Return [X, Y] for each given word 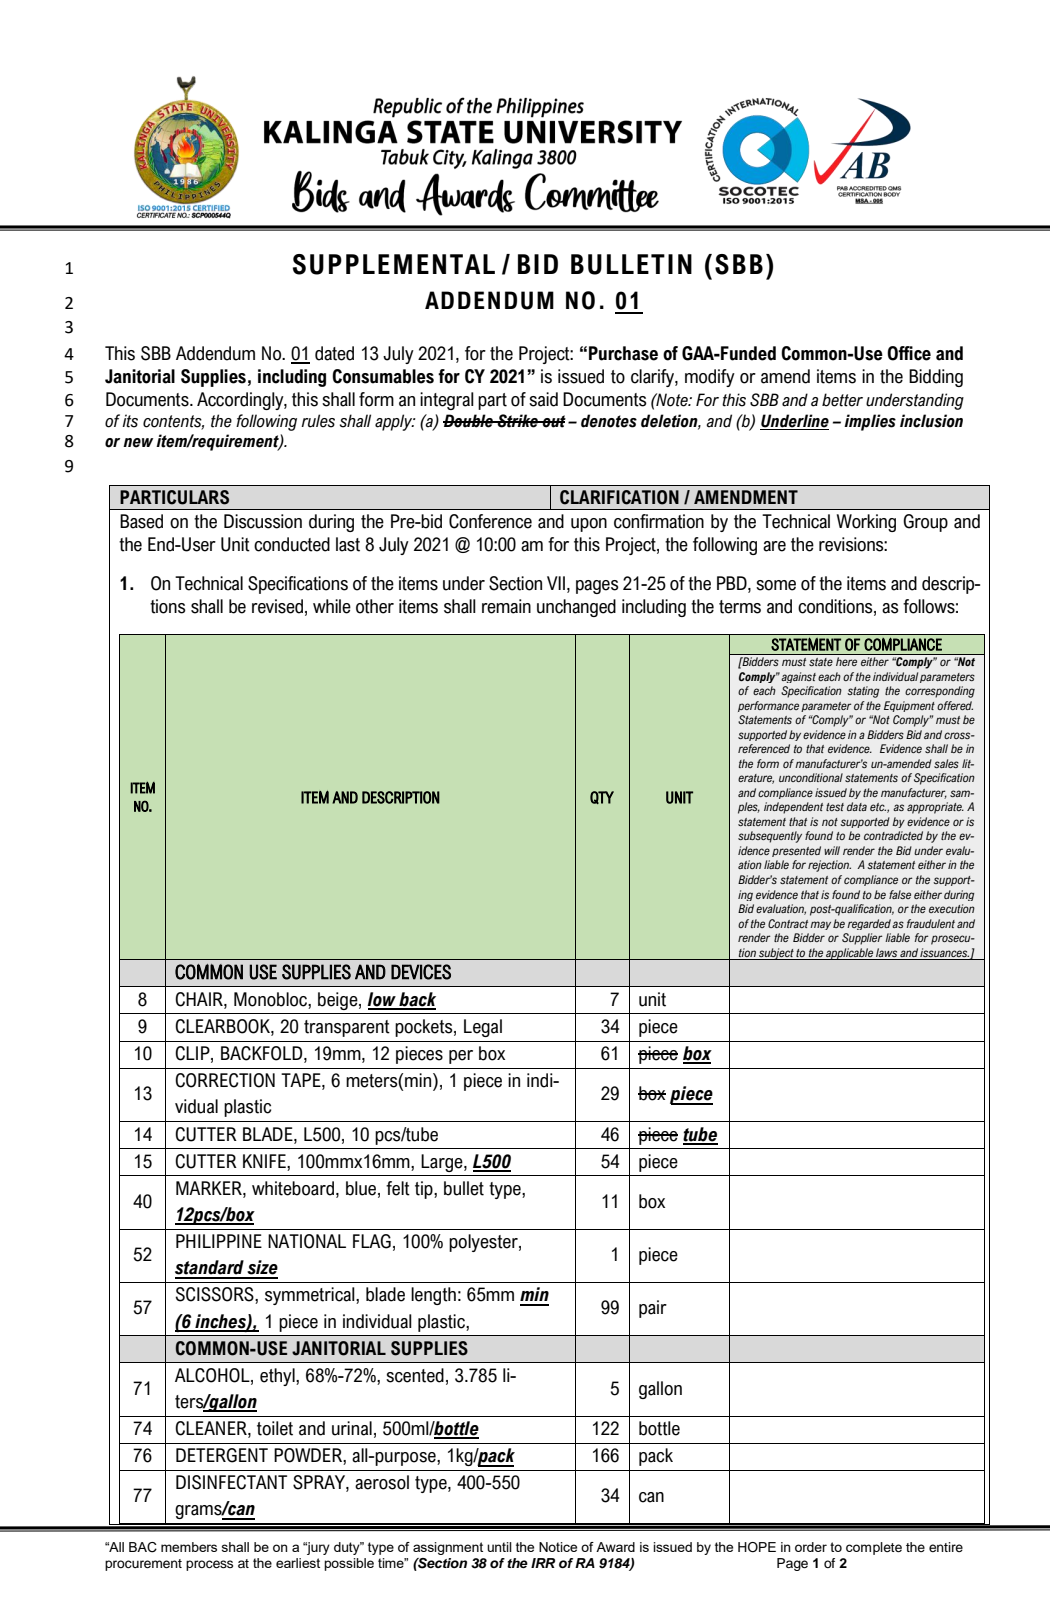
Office [909, 353]
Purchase [623, 353]
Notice [558, 1547]
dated [334, 353]
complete [874, 1548]
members [189, 1547]
